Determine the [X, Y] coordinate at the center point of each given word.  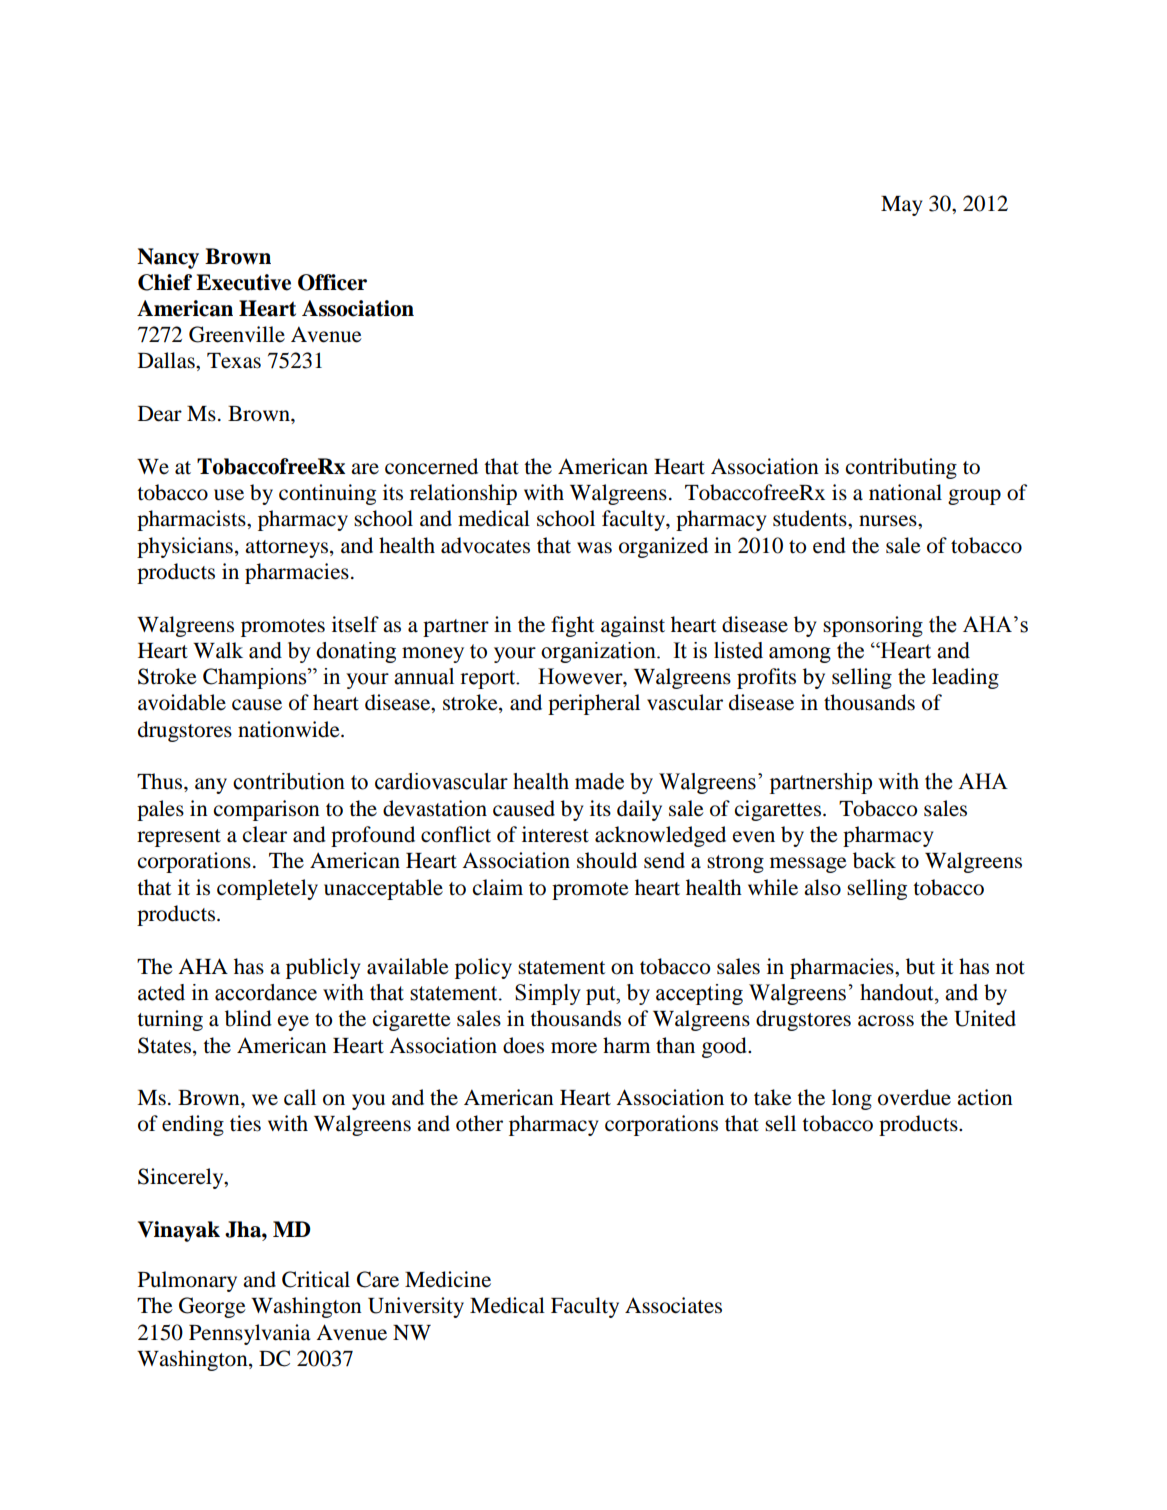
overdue [914, 1097]
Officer [332, 282]
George [212, 1307]
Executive [243, 282]
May [901, 206]
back [874, 860]
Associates [673, 1305]
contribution [289, 781]
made [599, 781]
